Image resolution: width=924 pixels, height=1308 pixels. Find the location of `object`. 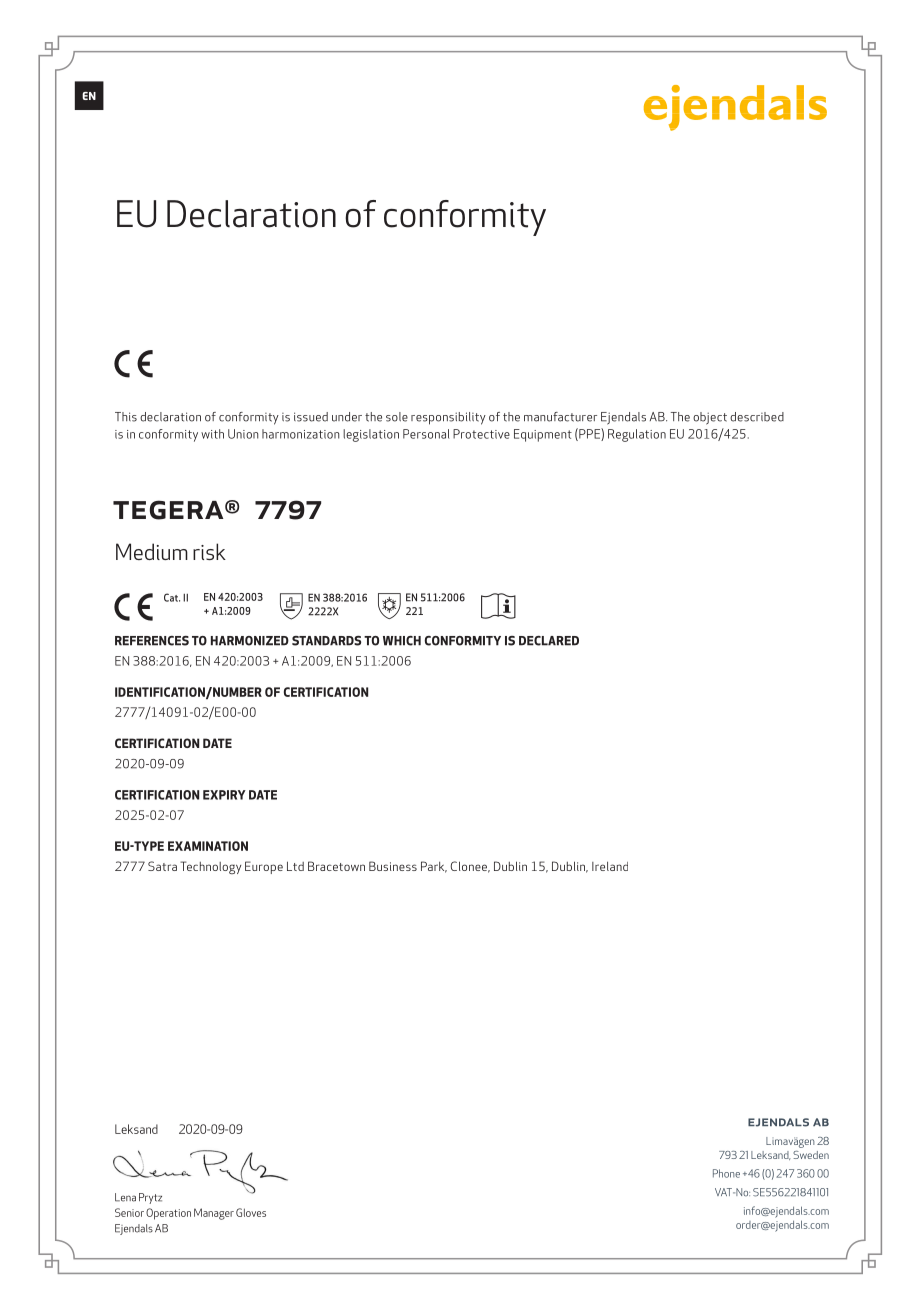

object is located at coordinates (710, 418).
